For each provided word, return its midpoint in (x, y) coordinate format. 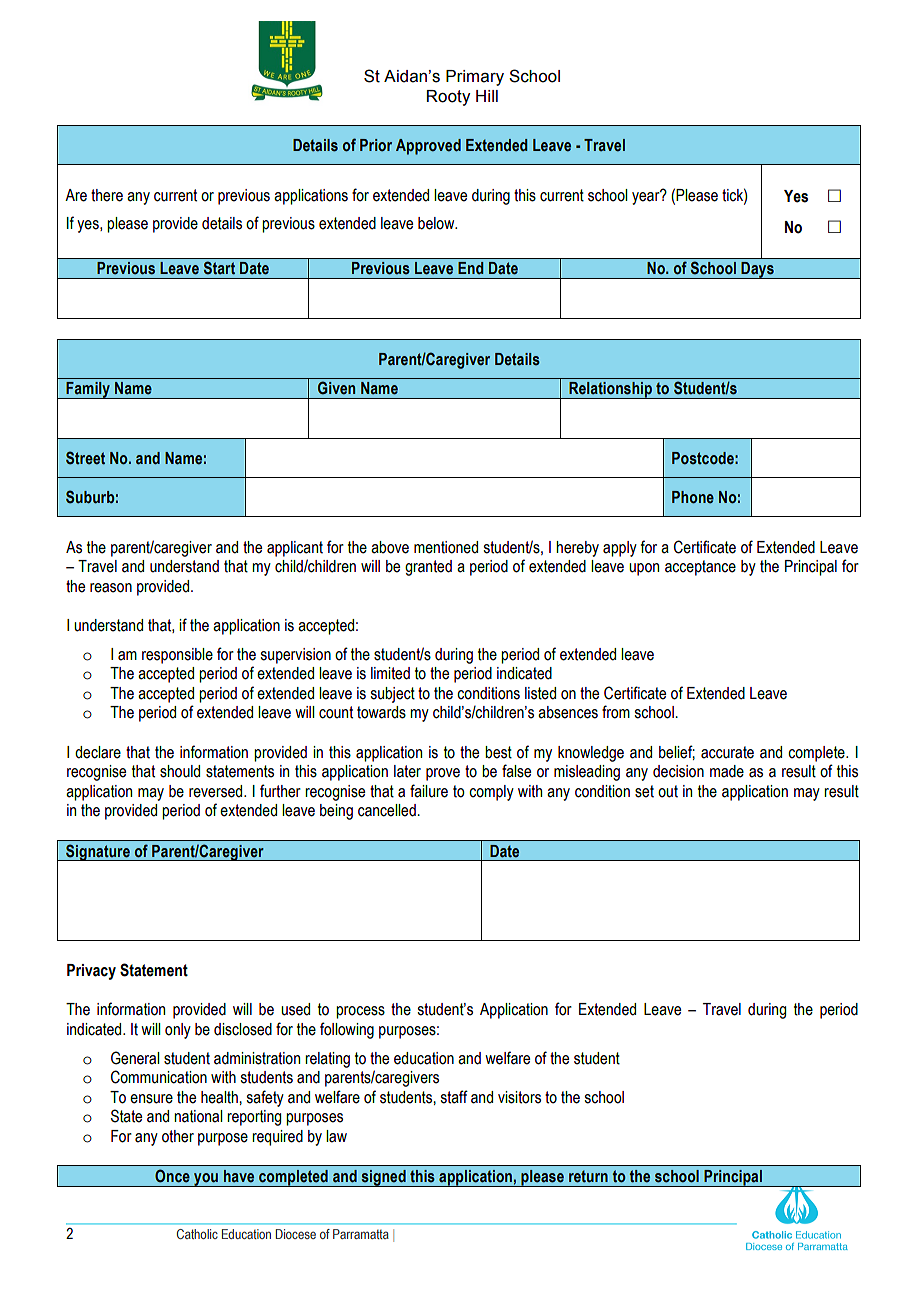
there (107, 195)
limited (390, 673)
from (616, 712)
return (588, 1176)
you (206, 1180)
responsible (177, 656)
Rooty (448, 98)
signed (383, 1178)
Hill (487, 96)
